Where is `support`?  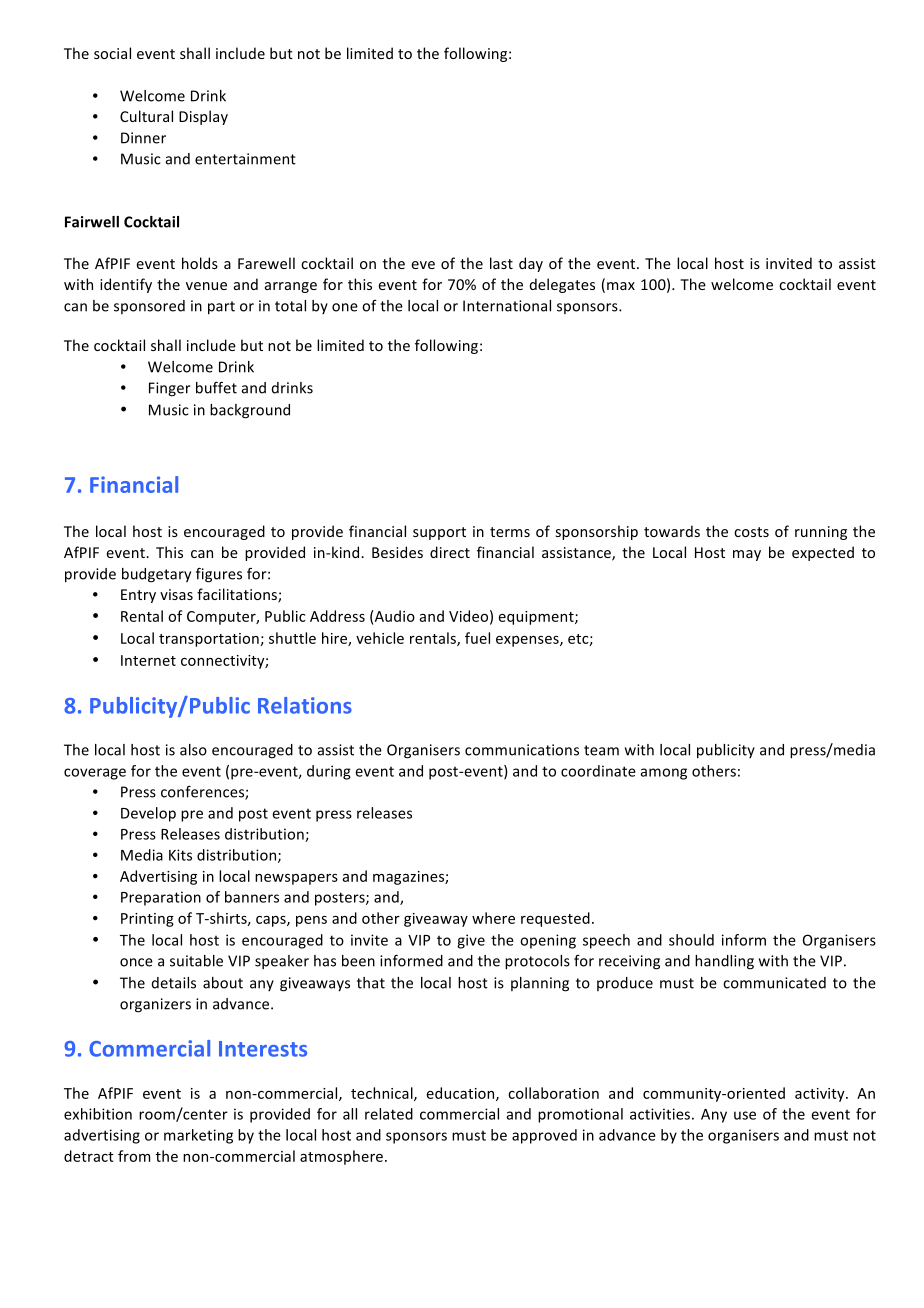
support is located at coordinates (439, 533).
